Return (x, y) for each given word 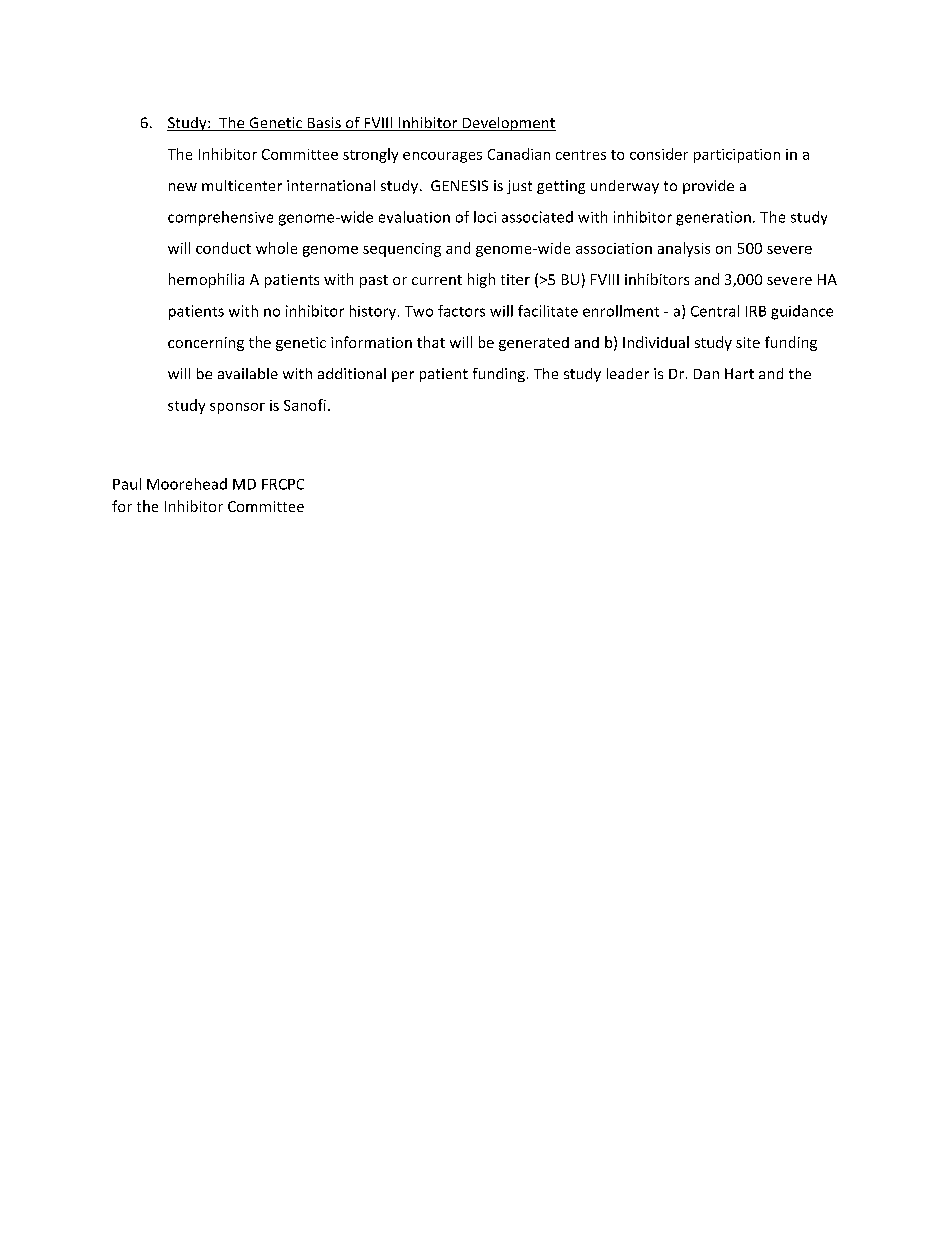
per (403, 376)
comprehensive (220, 218)
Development (508, 124)
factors (461, 311)
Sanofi (305, 405)
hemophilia (206, 280)
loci (485, 217)
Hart (739, 373)
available (248, 373)
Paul (127, 484)
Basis (324, 124)
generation (713, 218)
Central (715, 311)
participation (737, 156)
